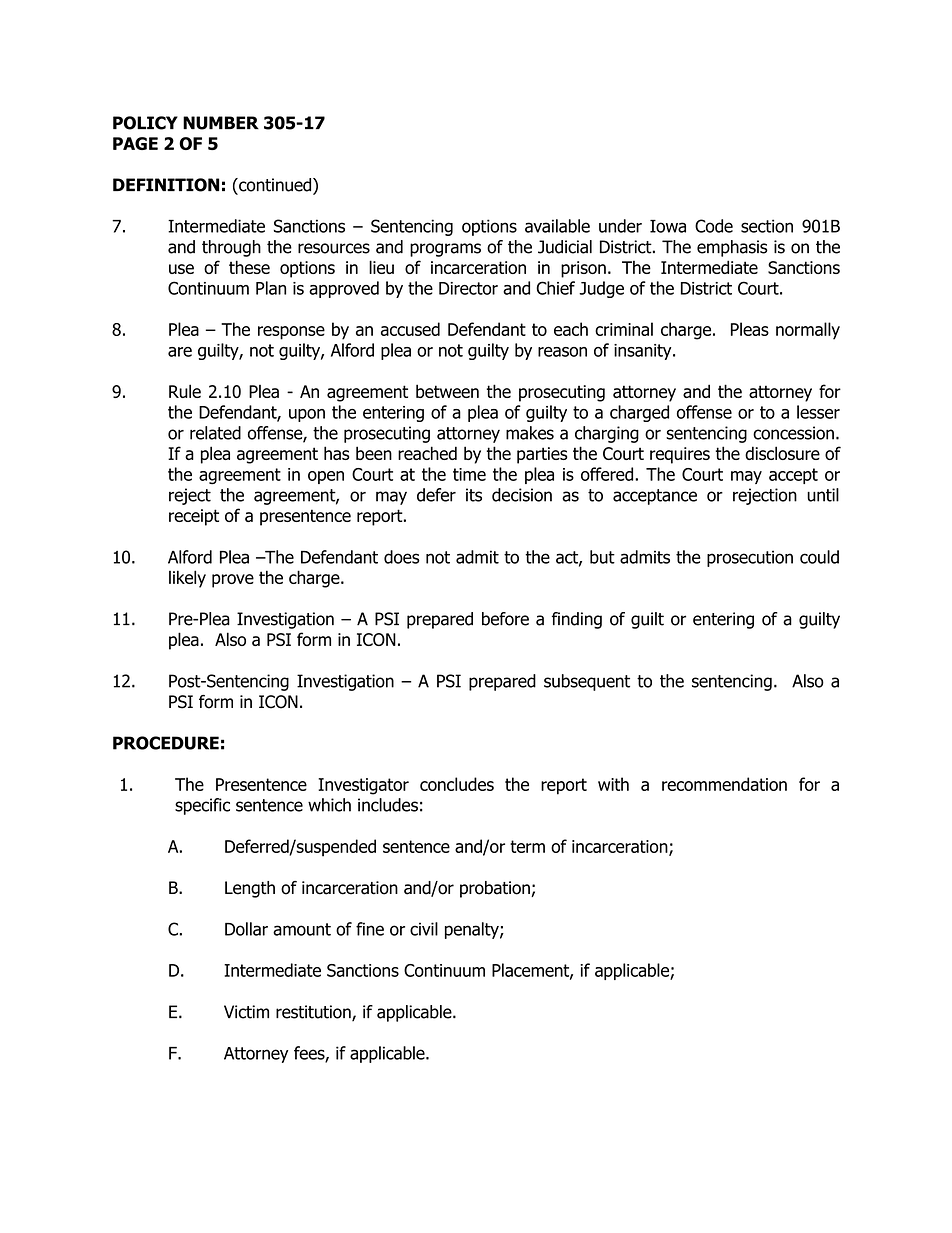 The width and height of the screenshot is (952, 1233). What do you see at coordinates (246, 1012) in the screenshot?
I see `Victim` at bounding box center [246, 1012].
